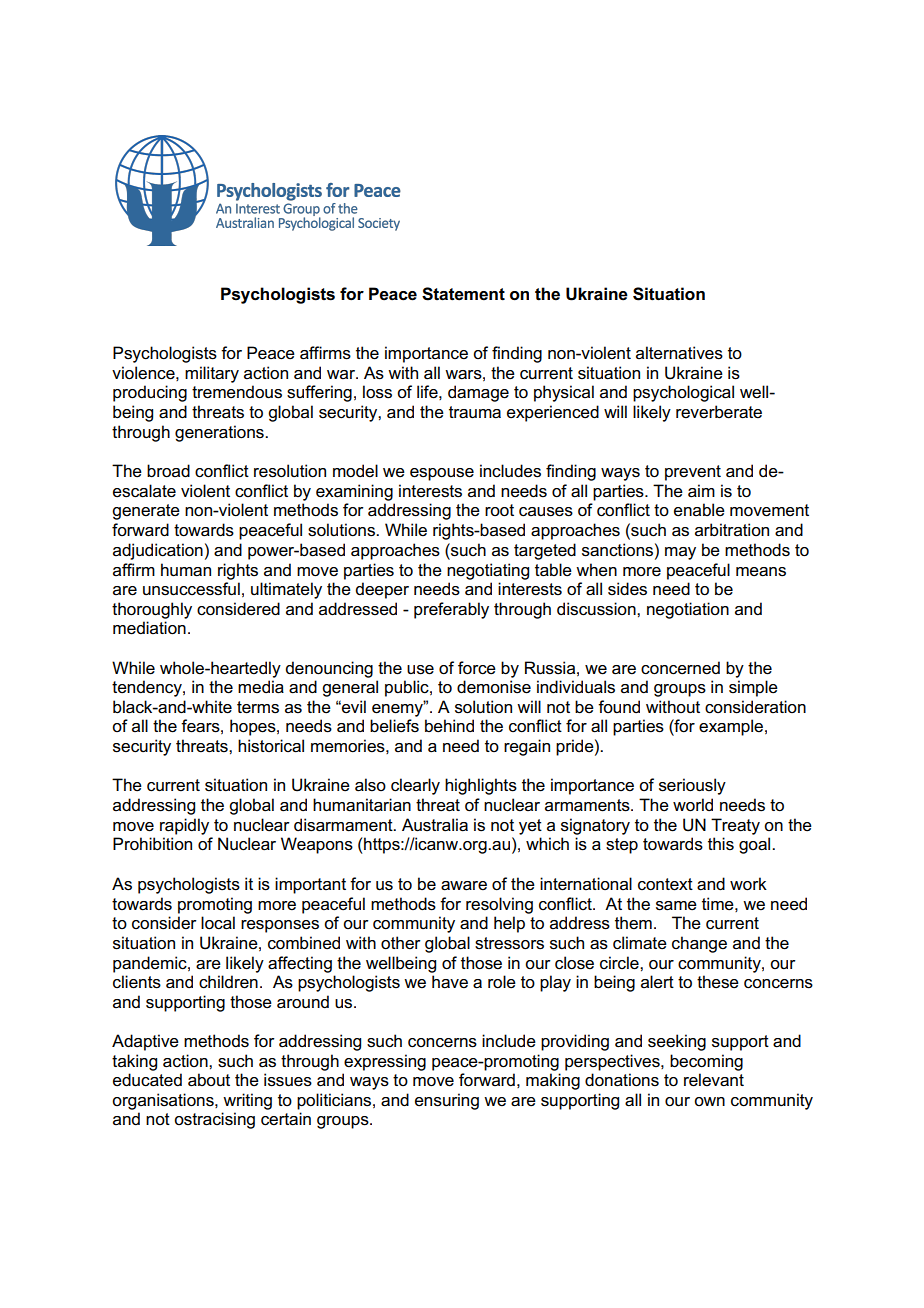  What do you see at coordinates (209, 1080) in the screenshot?
I see `about` at bounding box center [209, 1080].
